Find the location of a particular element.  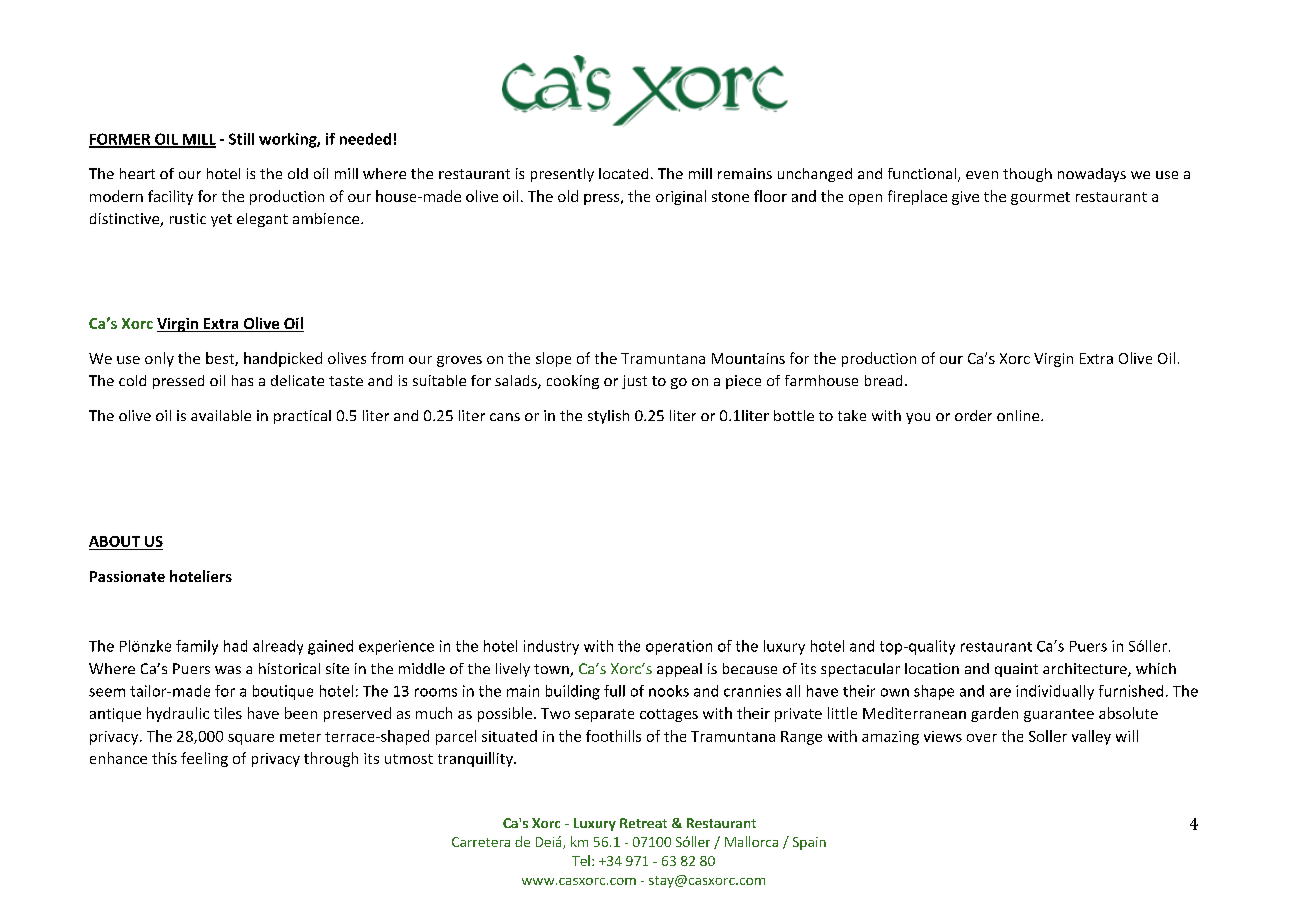

feeling is located at coordinates (204, 759).
